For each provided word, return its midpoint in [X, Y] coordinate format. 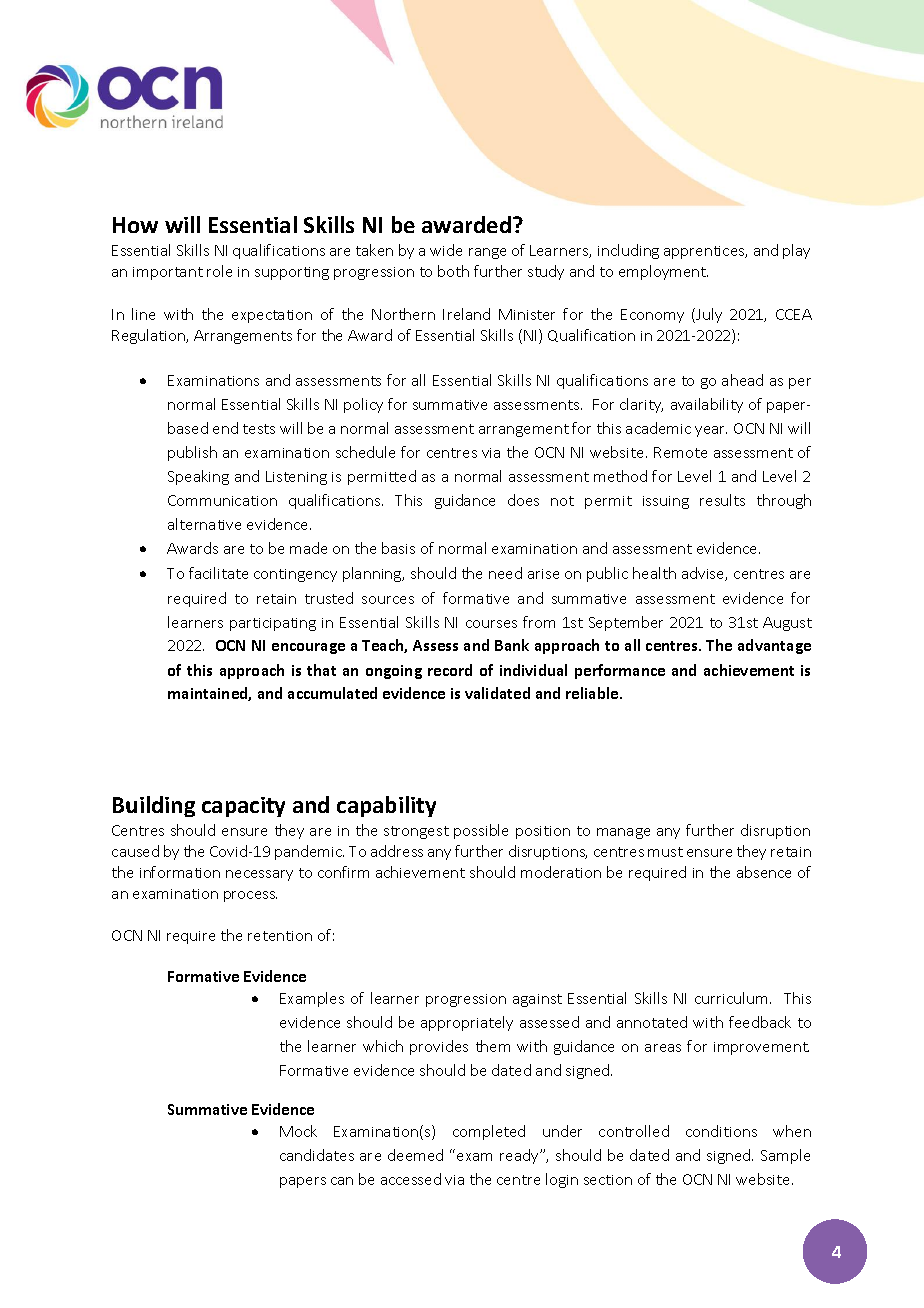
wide [446, 250]
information [180, 872]
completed [489, 1132]
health [654, 573]
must [665, 852]
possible [481, 831]
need [505, 573]
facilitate [218, 573]
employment [663, 272]
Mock [298, 1131]
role [219, 271]
